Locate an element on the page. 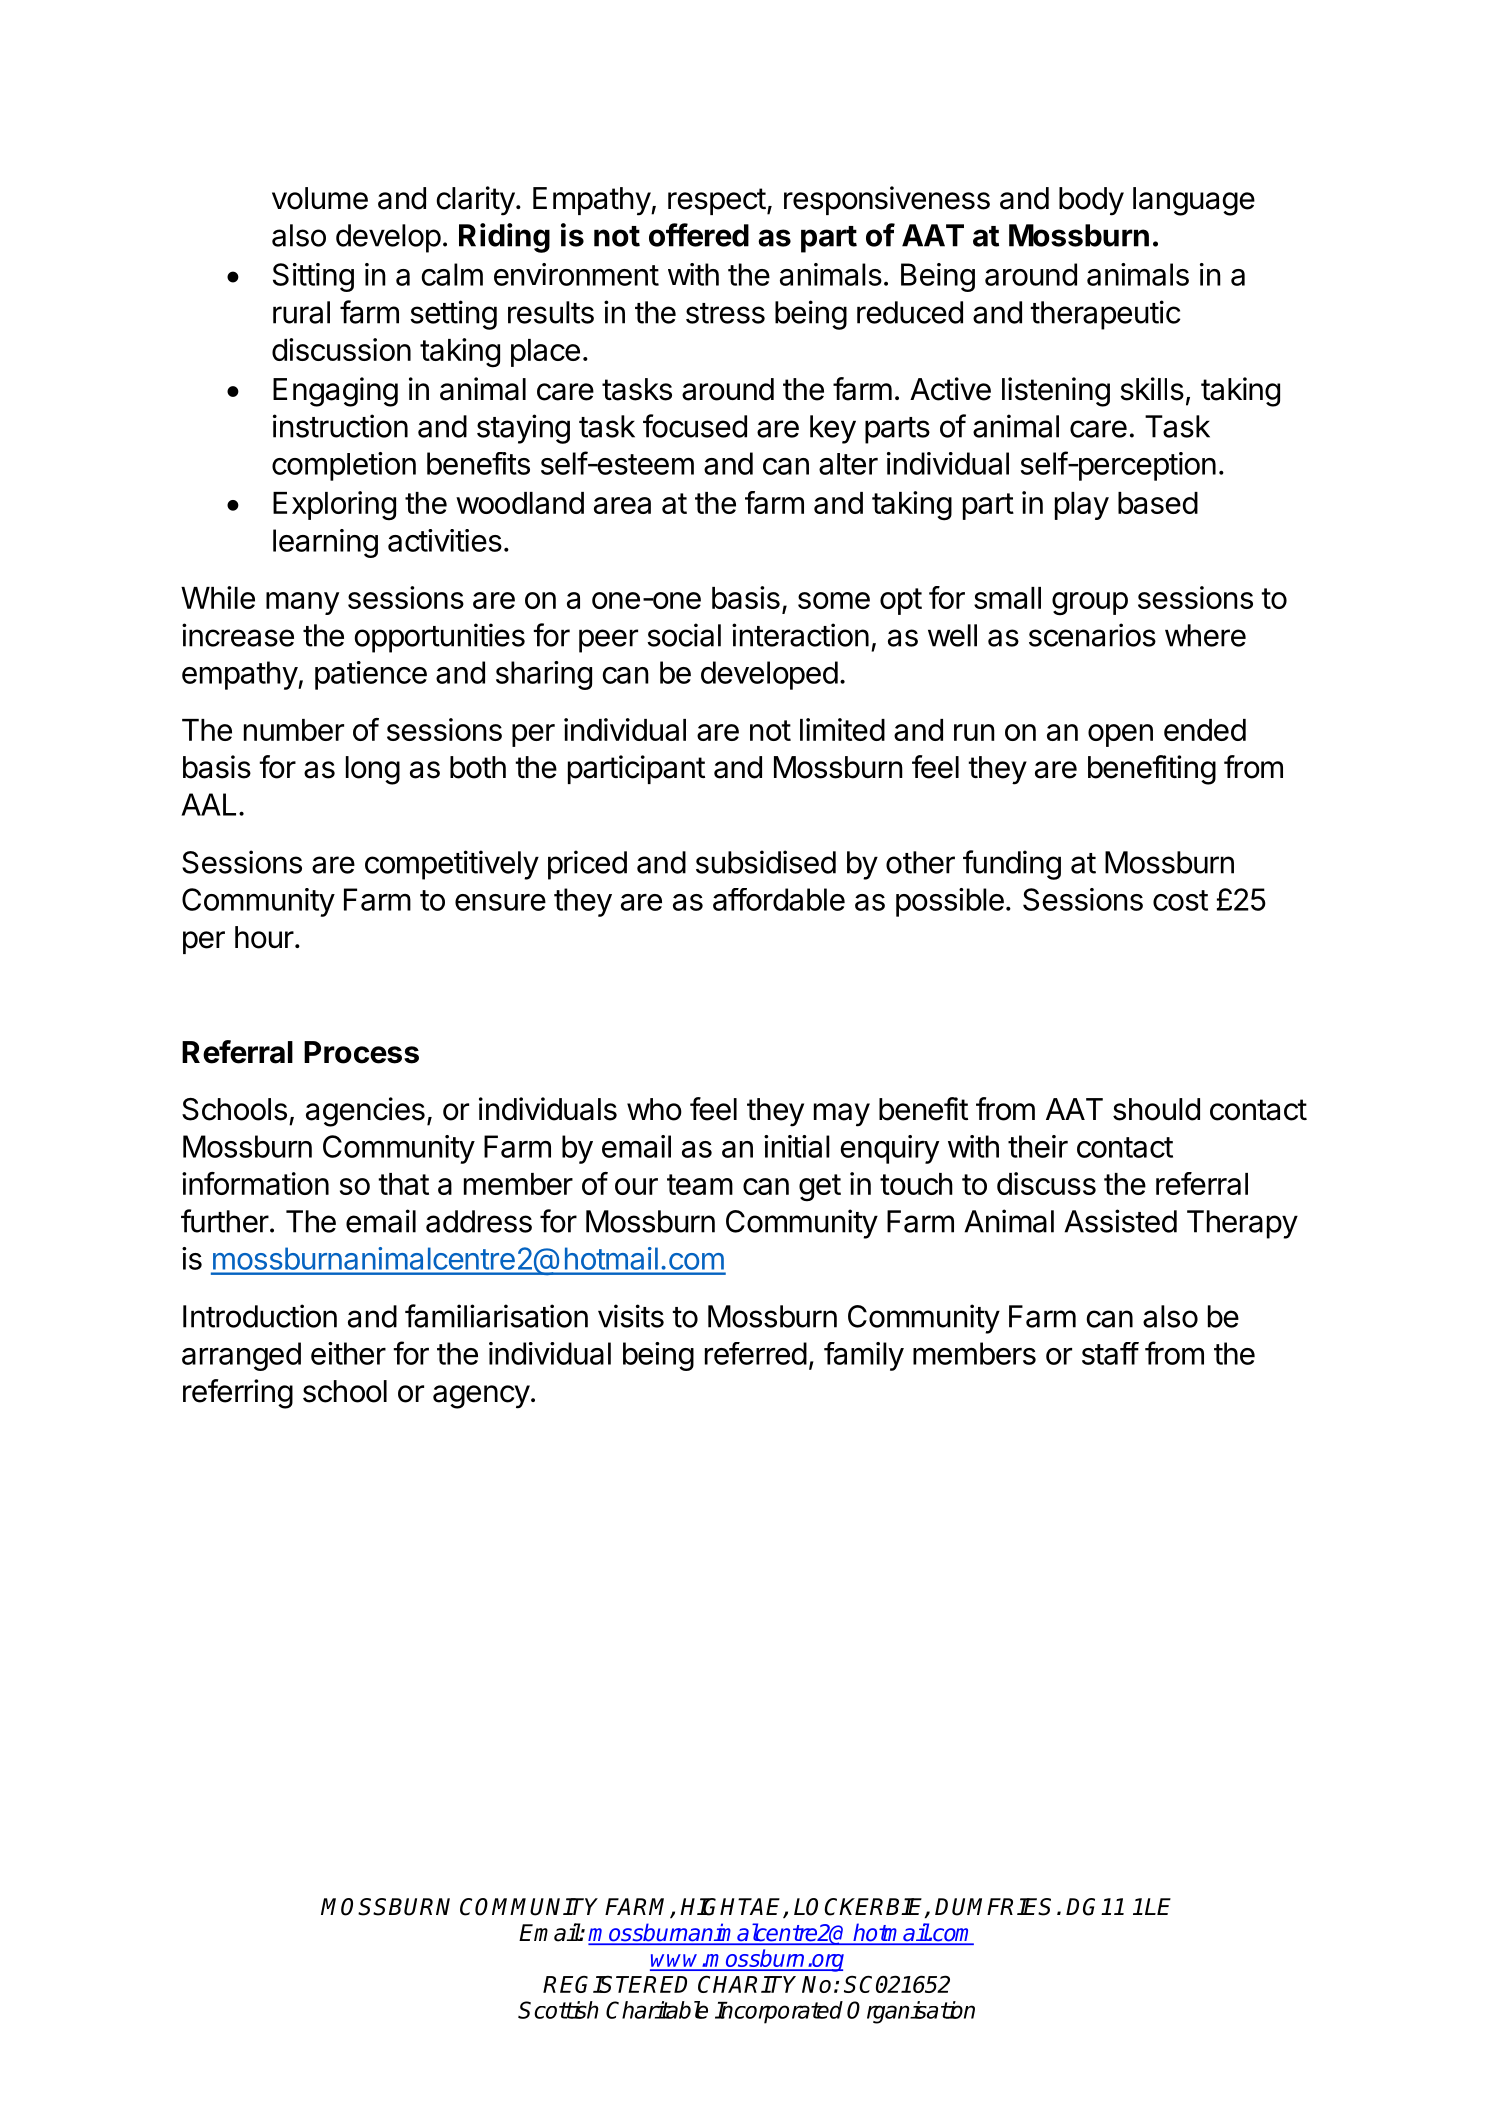  Incorporated is located at coordinates (779, 2012).
